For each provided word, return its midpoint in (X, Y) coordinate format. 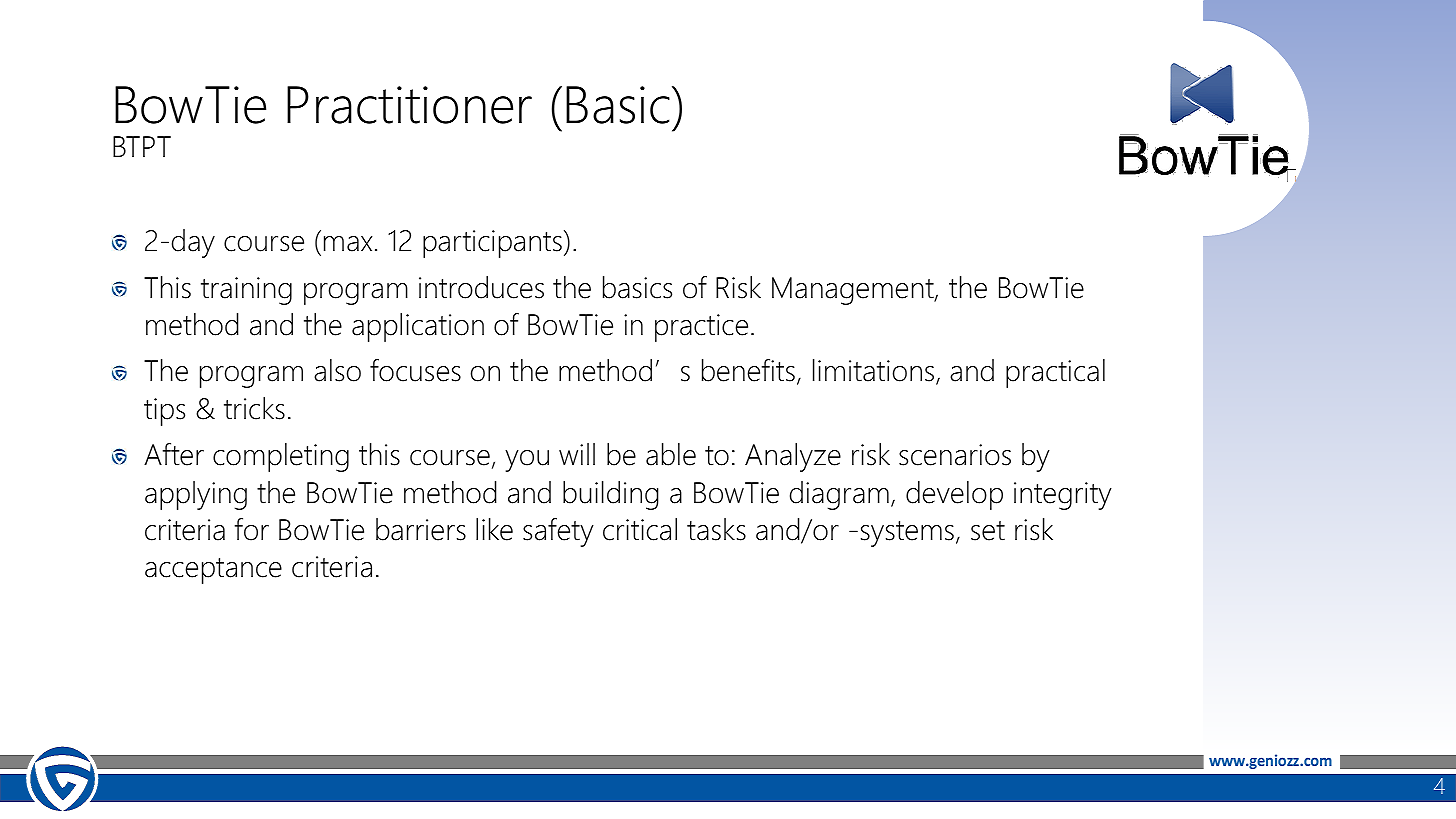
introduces (481, 287)
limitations (875, 372)
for (252, 529)
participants (492, 244)
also (337, 370)
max (348, 244)
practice (701, 328)
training (246, 291)
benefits (748, 370)
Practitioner (409, 105)
